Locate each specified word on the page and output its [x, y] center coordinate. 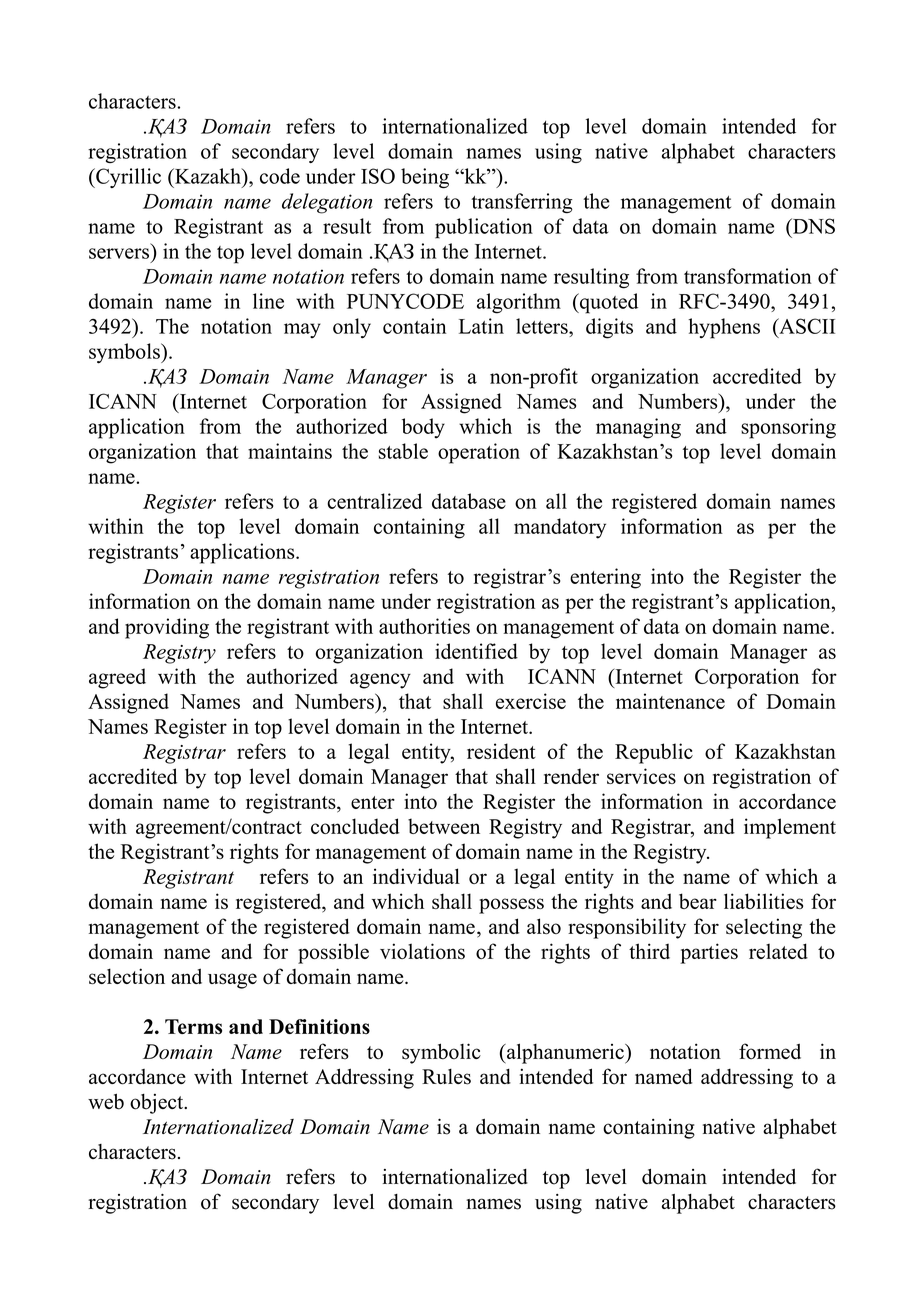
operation [479, 453]
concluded [355, 826]
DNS [813, 226]
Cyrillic [127, 178]
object [158, 1104]
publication [484, 228]
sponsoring [788, 428]
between [444, 826]
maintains [290, 451]
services [641, 776]
